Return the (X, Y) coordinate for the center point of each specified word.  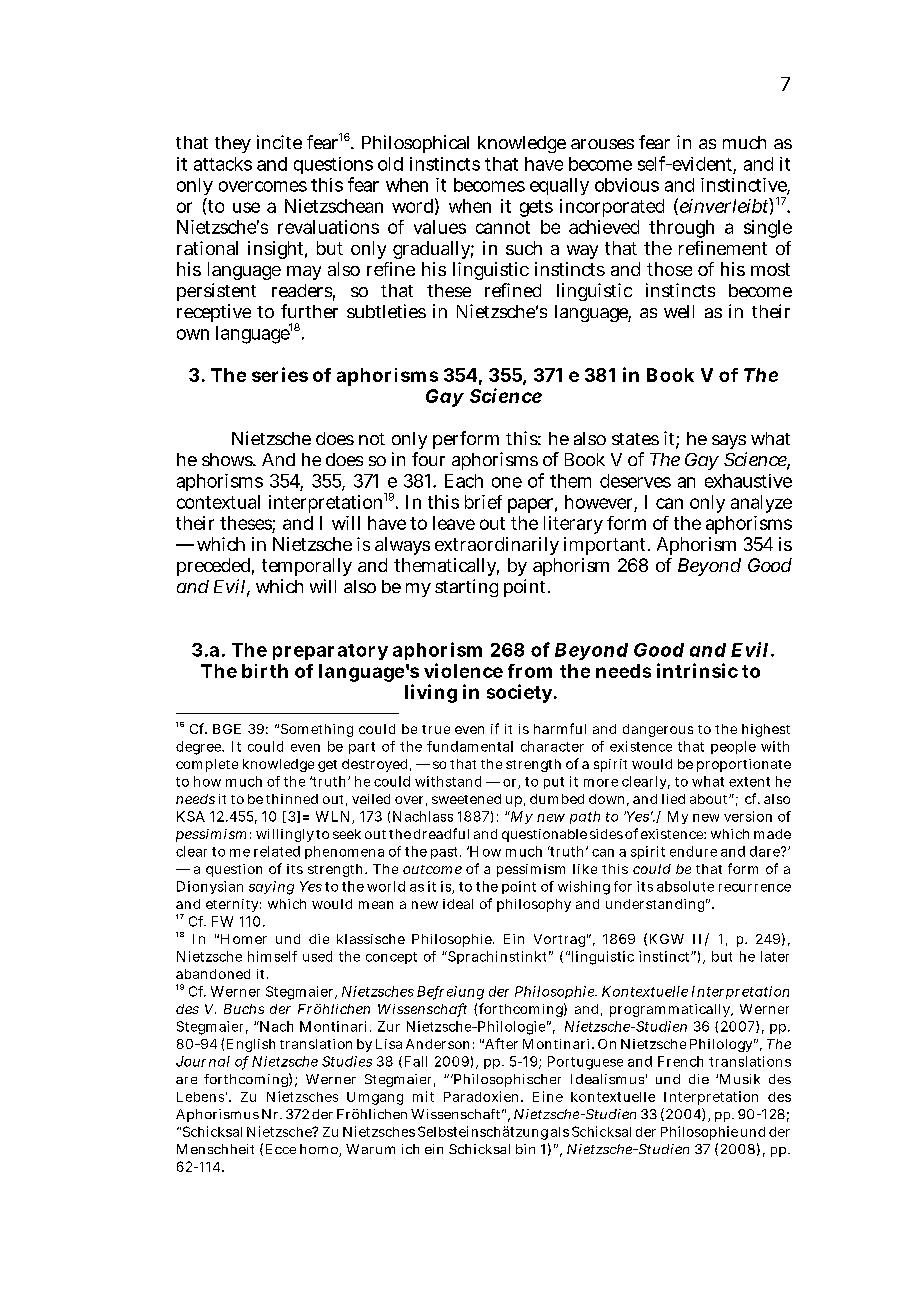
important (604, 546)
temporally (307, 567)
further (309, 311)
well (679, 311)
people (733, 747)
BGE (227, 729)
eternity (232, 905)
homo (319, 1149)
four (428, 459)
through (681, 229)
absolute (685, 886)
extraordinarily (497, 546)
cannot (503, 227)
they (233, 144)
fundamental (470, 746)
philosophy (534, 905)
